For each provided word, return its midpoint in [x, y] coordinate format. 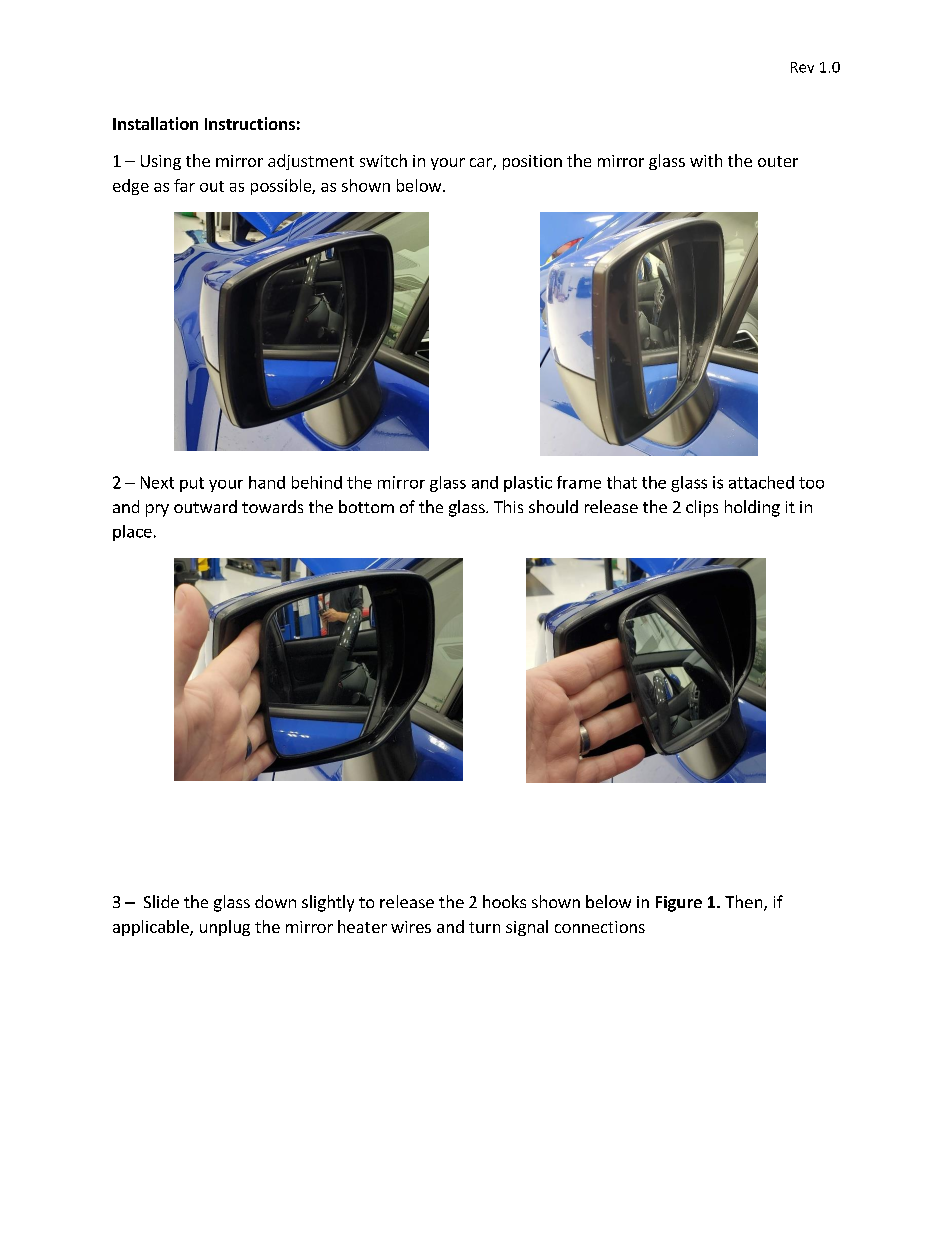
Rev [802, 67]
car [482, 164]
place [132, 533]
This [508, 506]
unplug [225, 928]
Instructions [250, 123]
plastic [528, 484]
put [192, 484]
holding [752, 508]
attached [761, 482]
